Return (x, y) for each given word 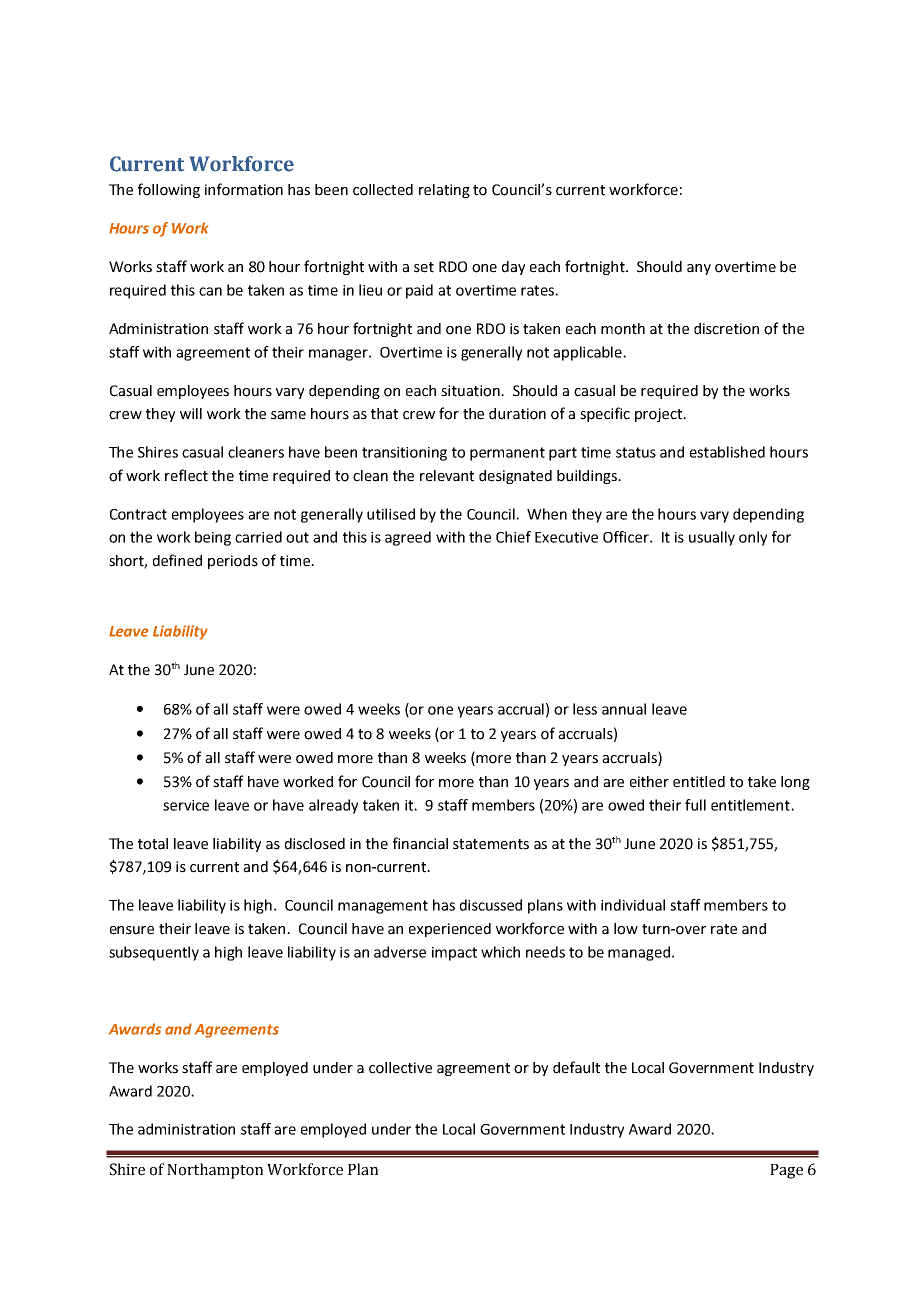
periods (233, 562)
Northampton (215, 1171)
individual (633, 905)
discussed (491, 905)
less (585, 709)
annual (624, 709)
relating (444, 191)
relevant (447, 476)
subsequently (154, 953)
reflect (186, 475)
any (699, 269)
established (727, 452)
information (244, 189)
